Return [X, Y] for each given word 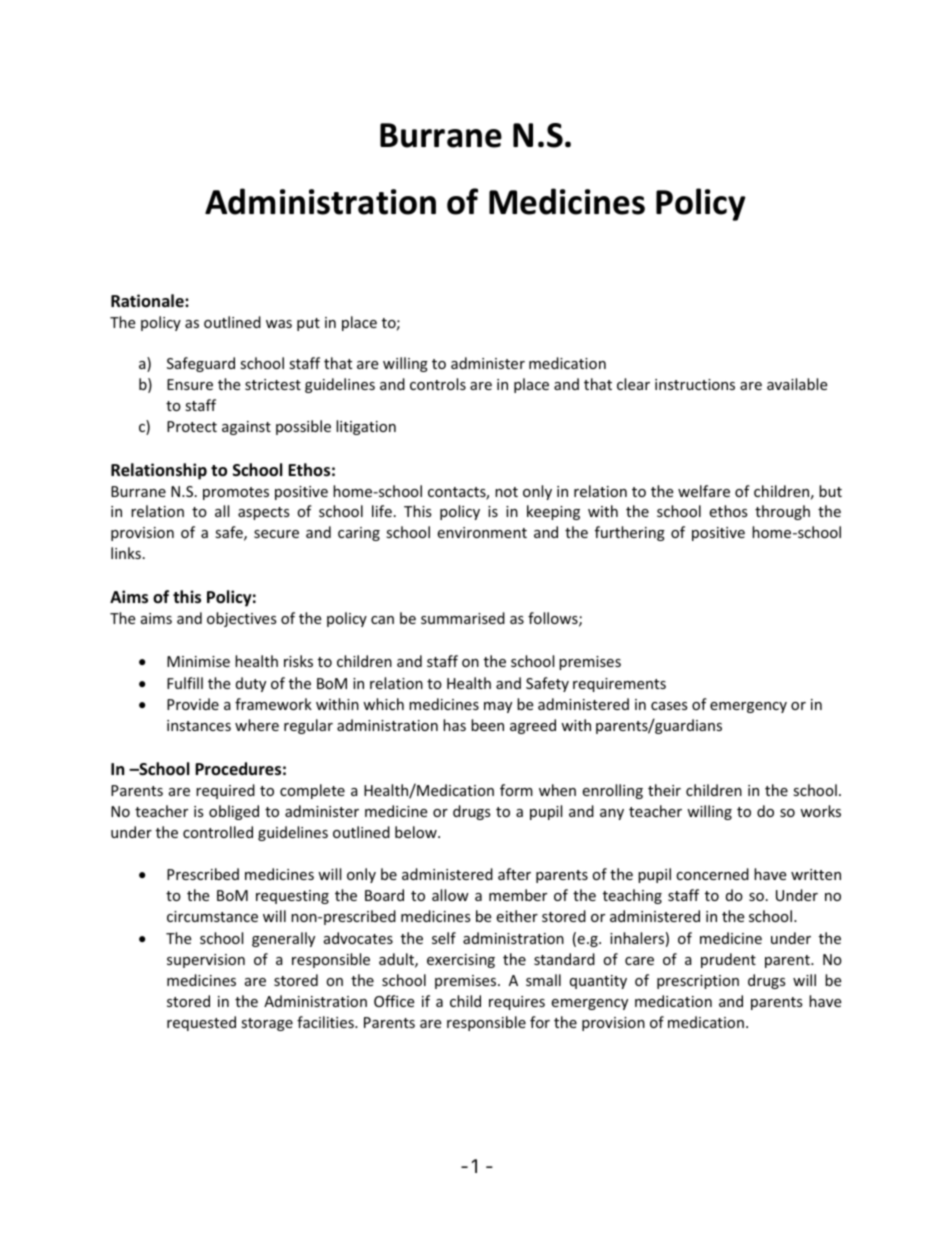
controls [438, 384]
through [782, 512]
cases [669, 706]
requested [201, 1023]
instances [199, 725]
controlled [218, 832]
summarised [463, 618]
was [279, 324]
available [797, 384]
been [487, 725]
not [506, 492]
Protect [192, 426]
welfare [704, 491]
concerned [712, 874]
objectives [242, 619]
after [514, 874]
